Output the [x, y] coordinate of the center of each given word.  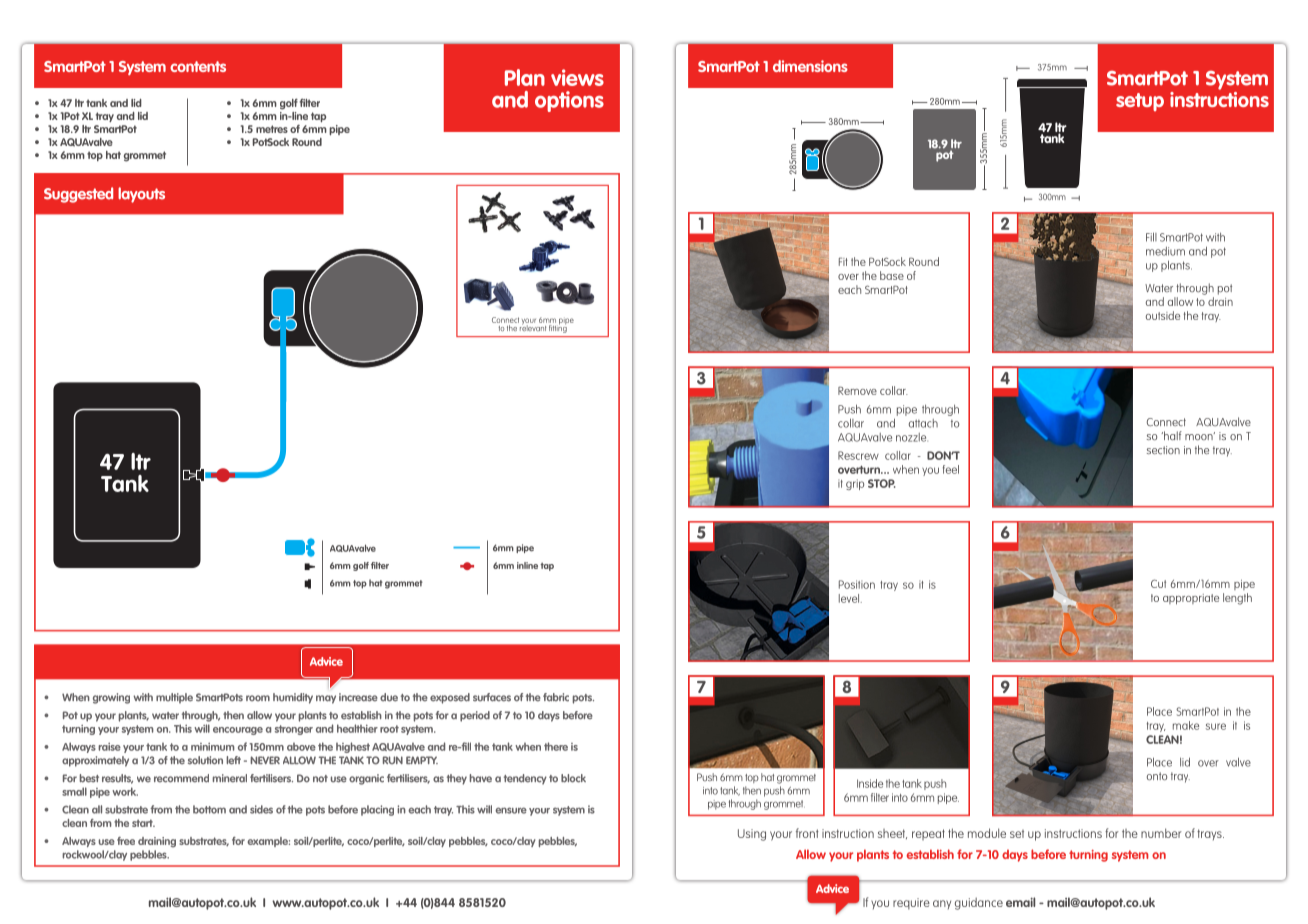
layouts [141, 195]
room [258, 698]
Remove [857, 390]
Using [752, 835]
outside [1163, 315]
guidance [979, 903]
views [577, 77]
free [126, 841]
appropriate [1191, 599]
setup [1140, 102]
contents [198, 66]
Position [857, 584]
